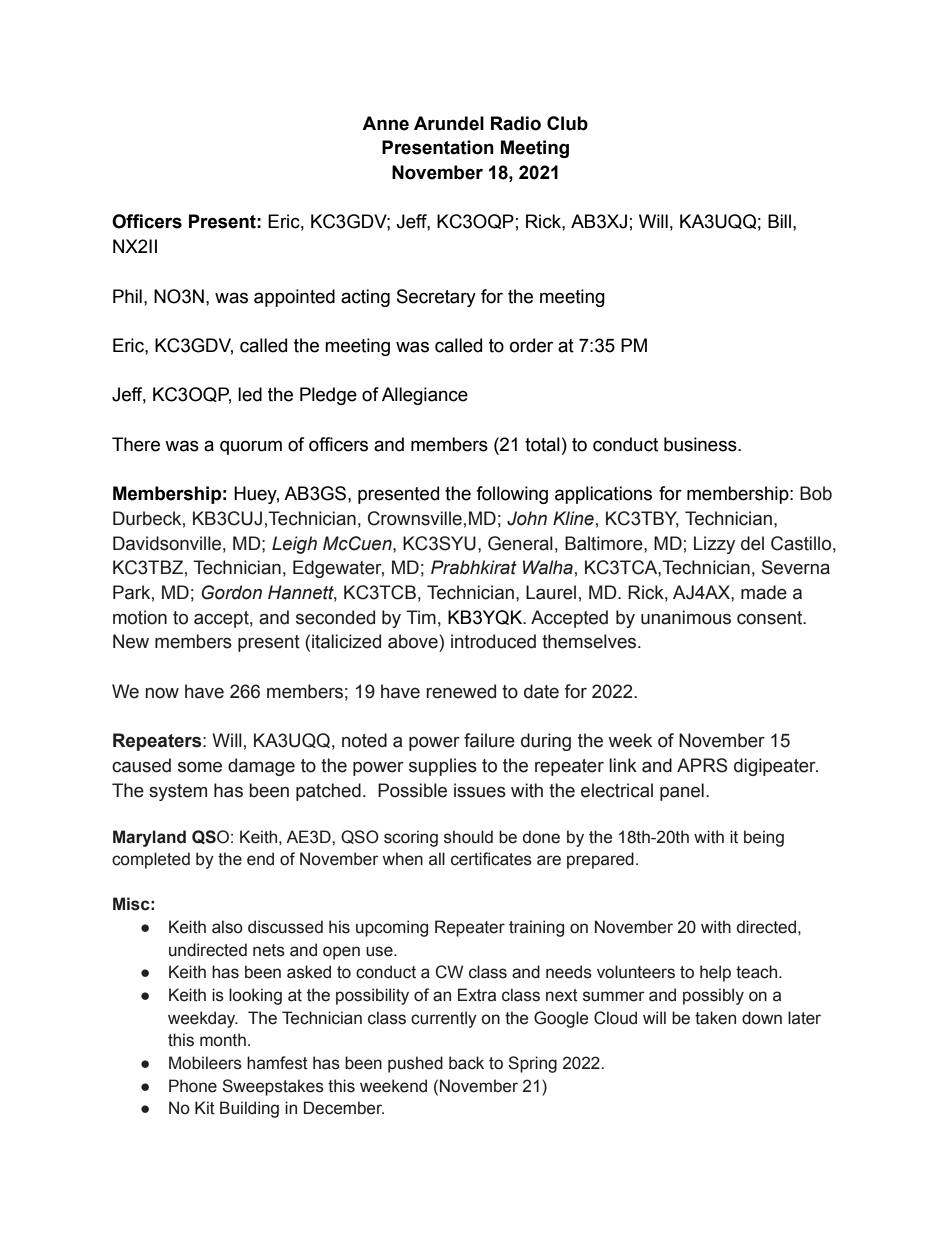 This page has height=1233, width=952. Describe the element at coordinates (493, 641) in the page. I see `introduced` at that location.
